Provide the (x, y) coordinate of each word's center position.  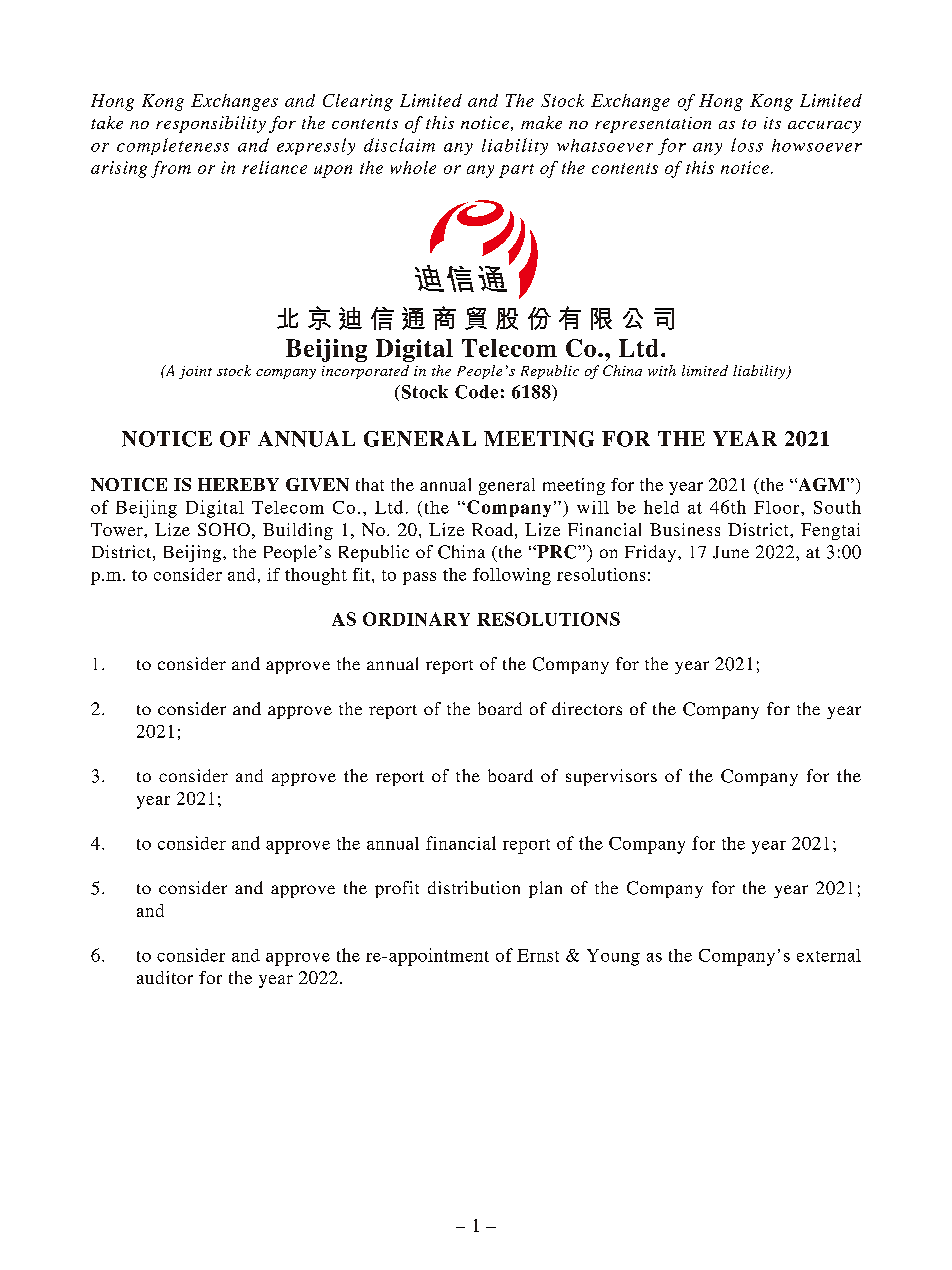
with (662, 370)
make (541, 122)
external (829, 955)
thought (316, 576)
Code (476, 392)
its (772, 123)
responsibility (211, 124)
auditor (165, 977)
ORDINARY (416, 619)
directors (587, 708)
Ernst (538, 955)
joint (195, 372)
